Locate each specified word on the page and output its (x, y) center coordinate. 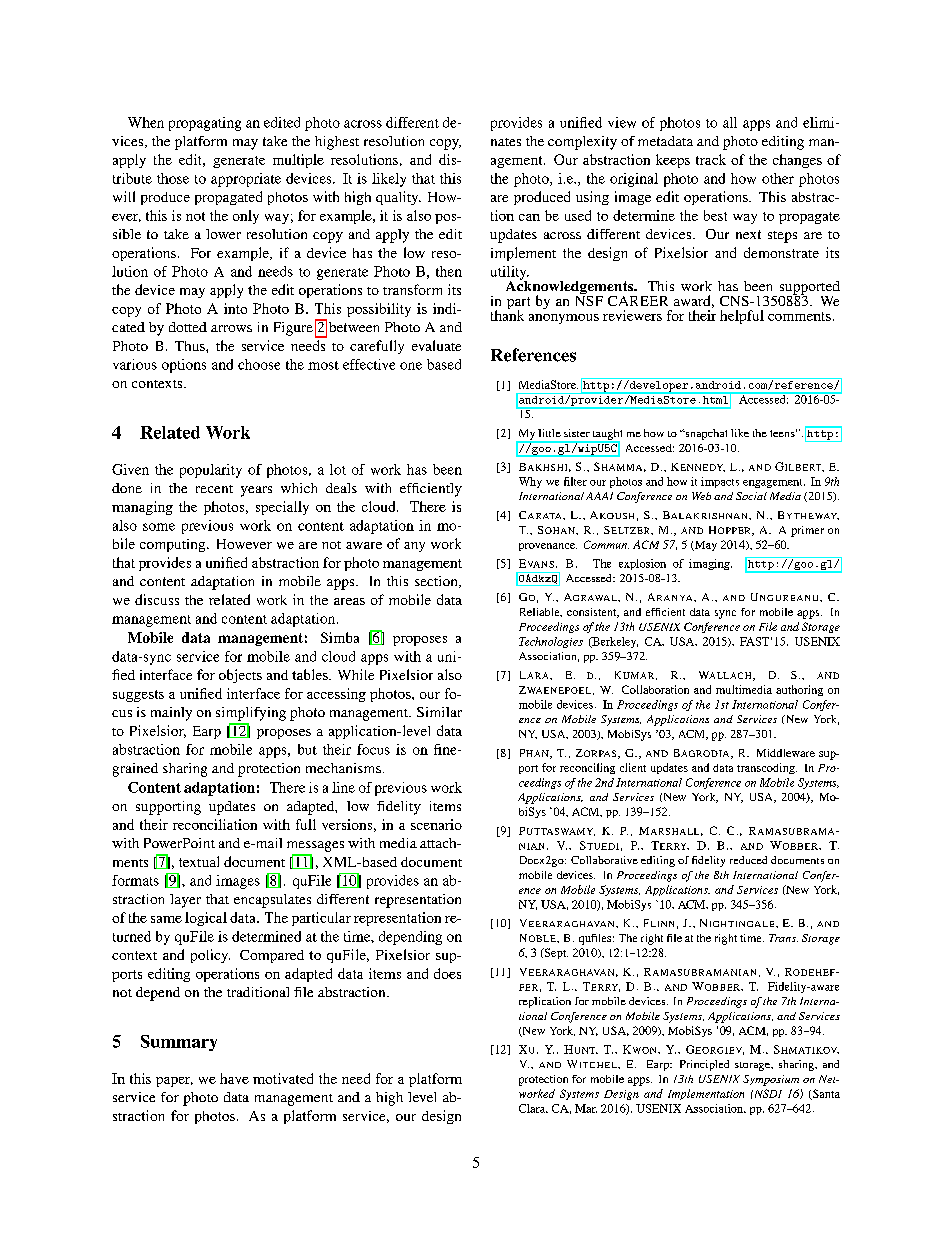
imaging (710, 564)
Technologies (551, 642)
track (711, 159)
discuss (157, 599)
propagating (205, 124)
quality (398, 198)
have (234, 1078)
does (447, 973)
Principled (704, 1065)
